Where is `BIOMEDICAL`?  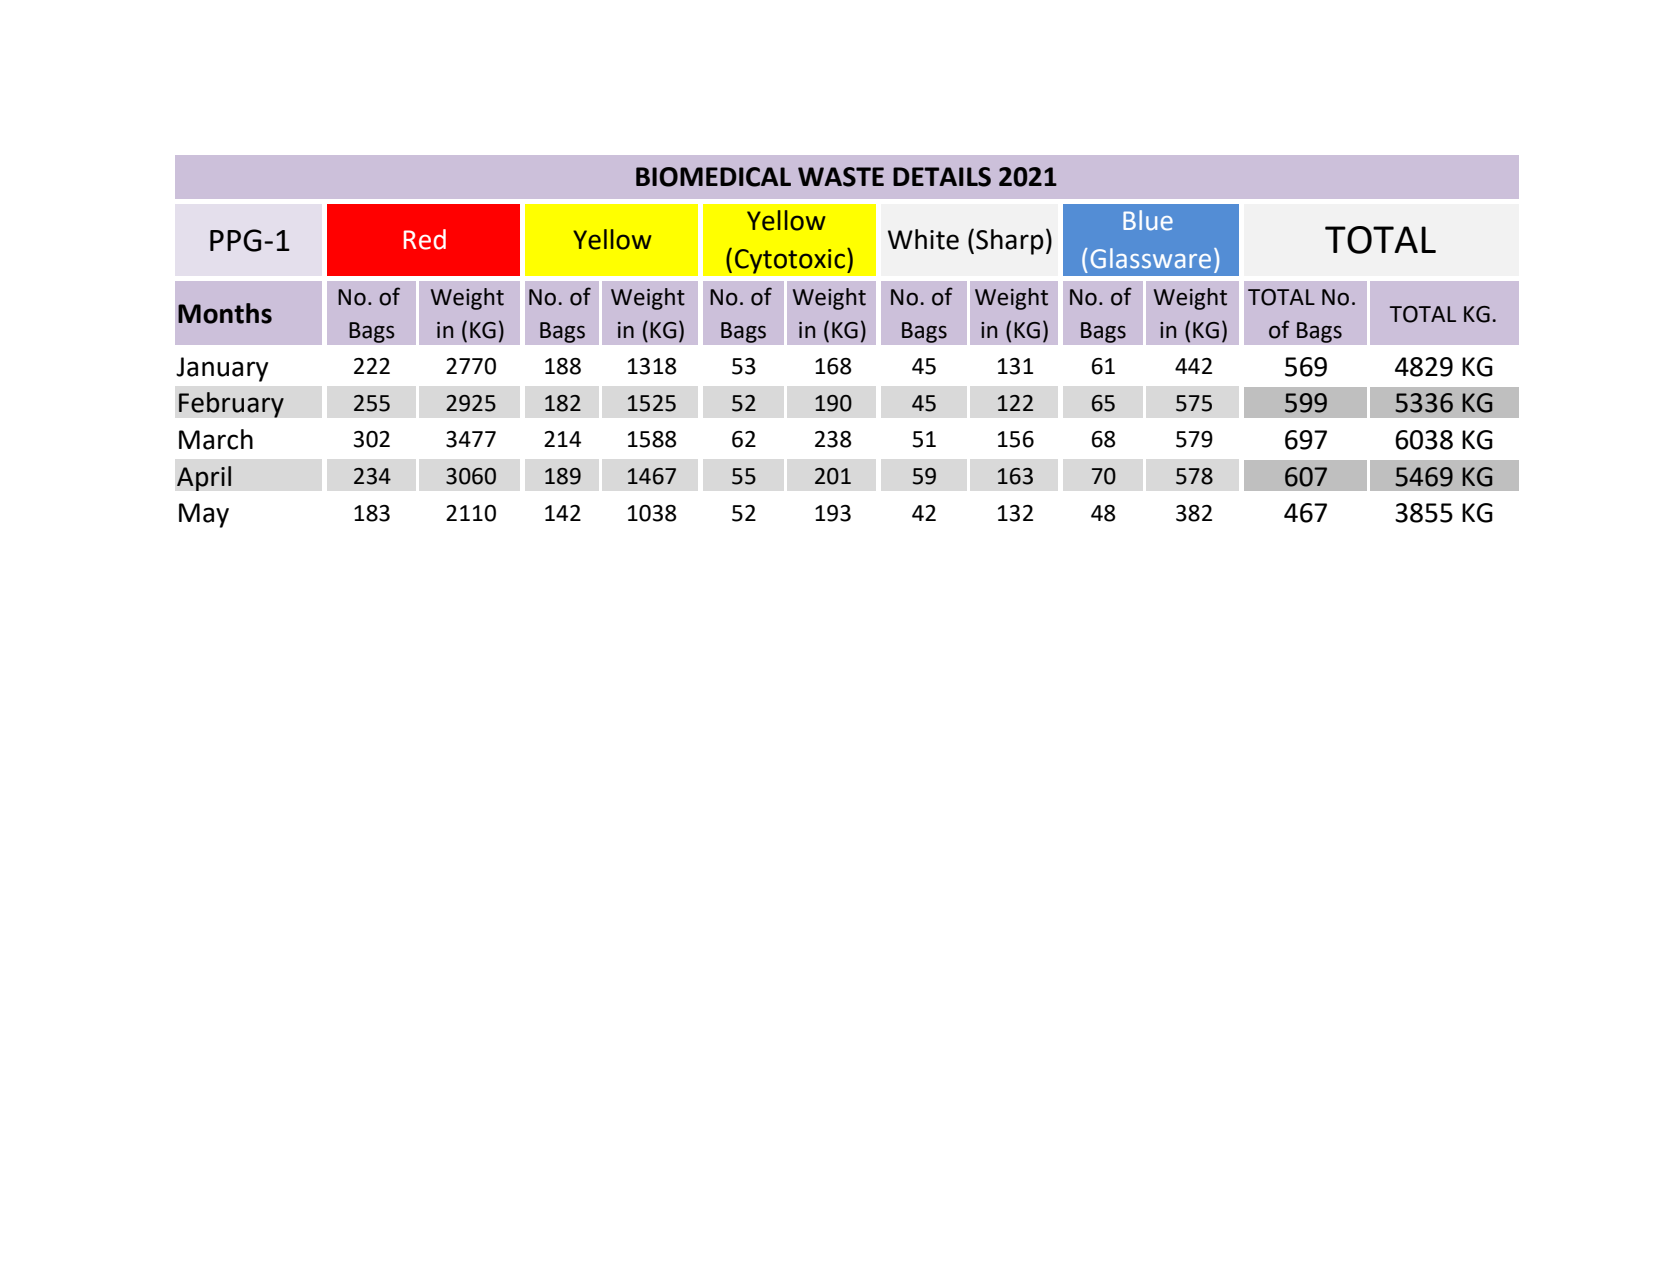
BIOMEDICAL is located at coordinates (713, 177).
